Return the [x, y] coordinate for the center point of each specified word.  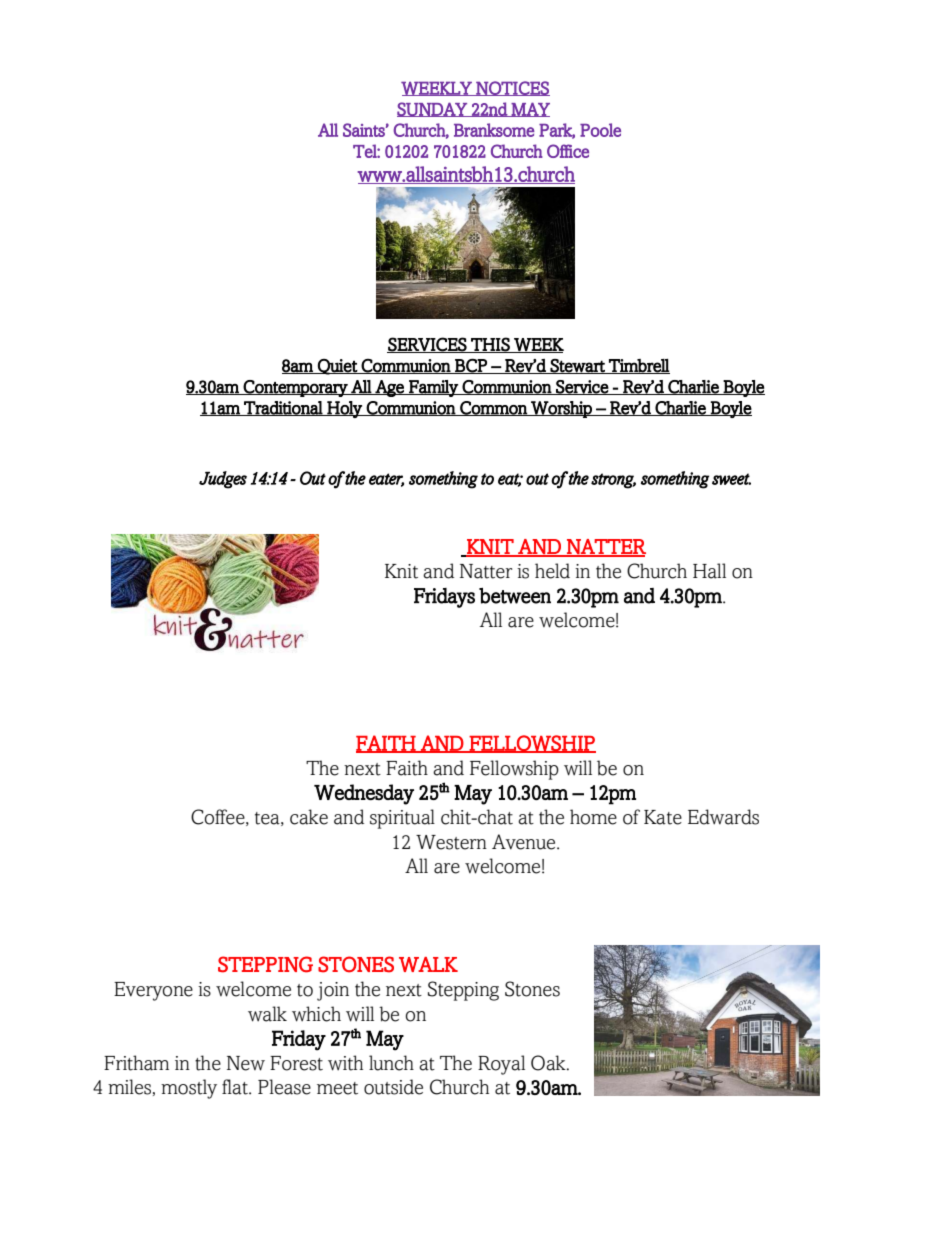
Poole [600, 130]
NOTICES [512, 88]
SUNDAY [433, 109]
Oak [549, 1063]
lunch [391, 1063]
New [246, 1063]
